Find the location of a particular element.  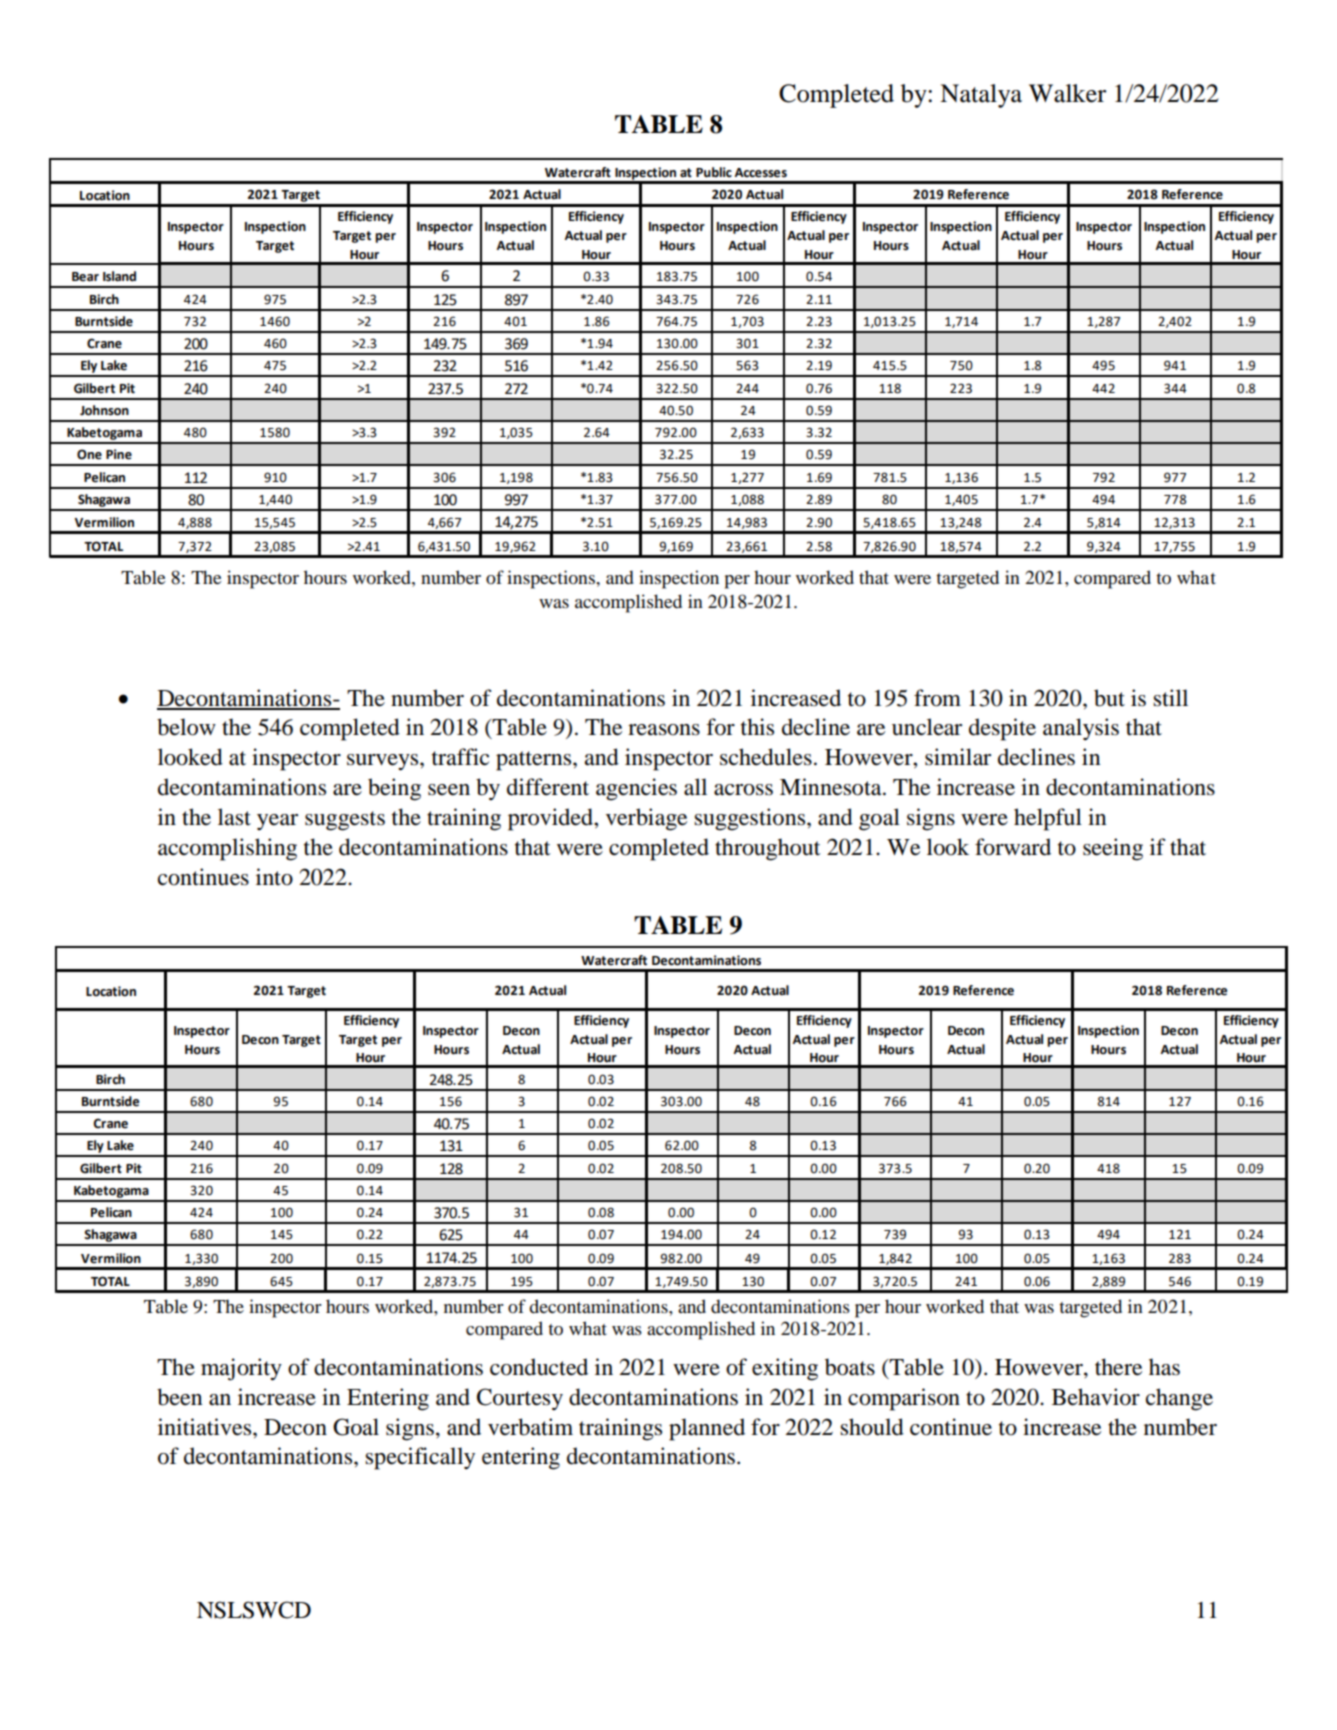

Public is located at coordinates (714, 172).
